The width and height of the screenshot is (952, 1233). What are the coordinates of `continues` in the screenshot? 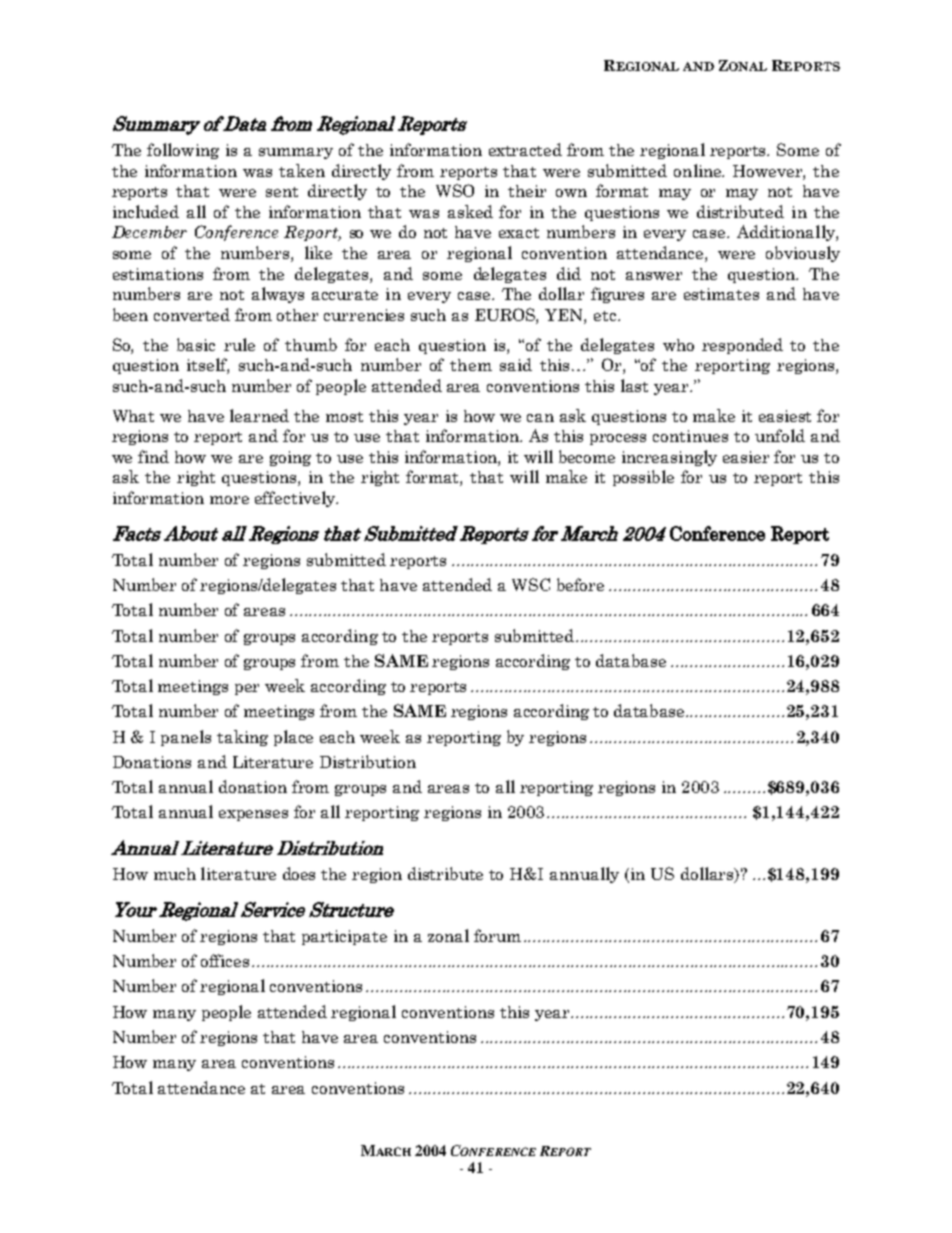 It's located at (690, 436).
